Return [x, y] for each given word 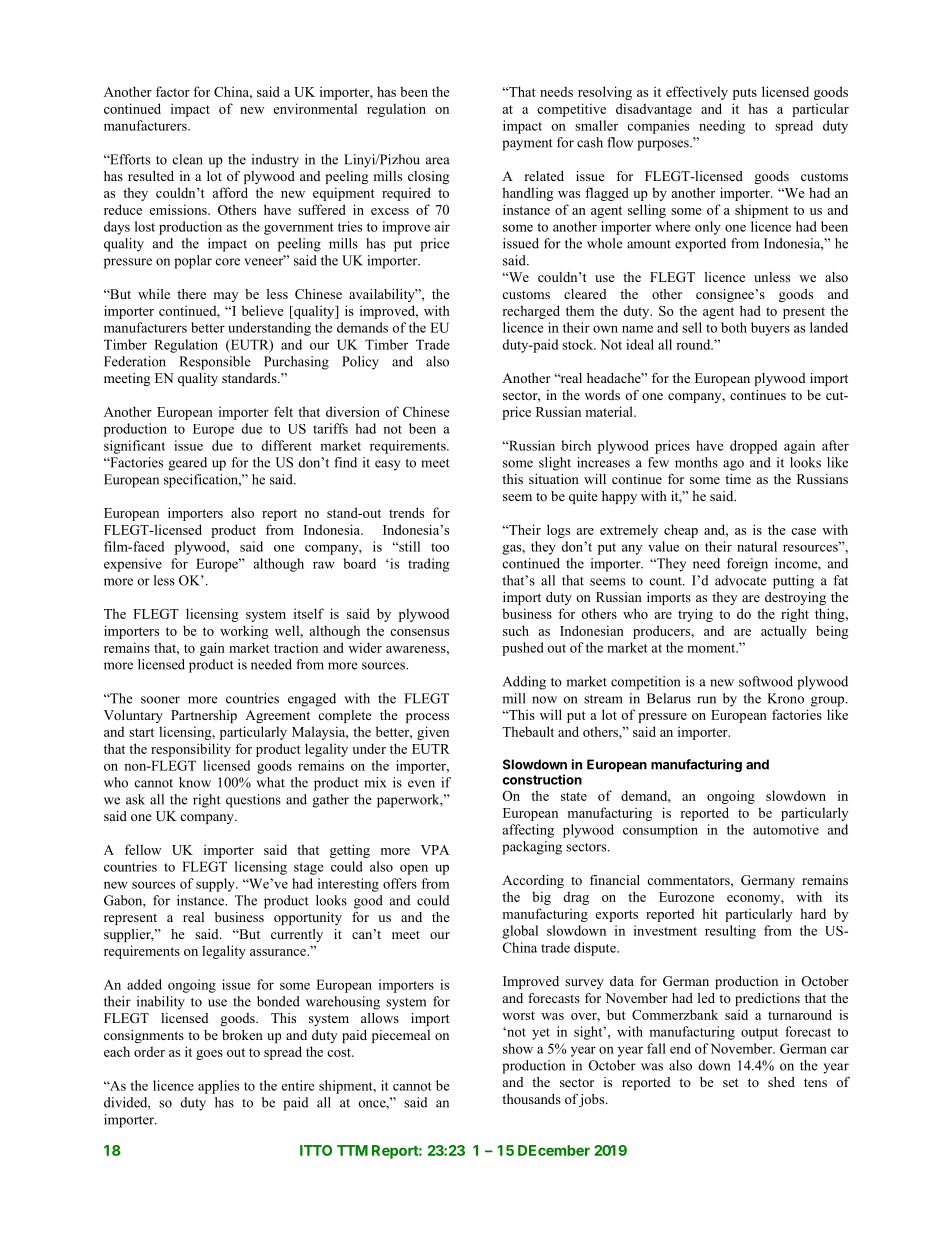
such [516, 630]
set [731, 1082]
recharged [531, 312]
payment [527, 145]
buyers [770, 329]
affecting [528, 831]
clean [188, 159]
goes [209, 1055]
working [244, 632]
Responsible [215, 363]
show [518, 1048]
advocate [741, 580]
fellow [143, 849]
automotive [786, 829]
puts [745, 94]
